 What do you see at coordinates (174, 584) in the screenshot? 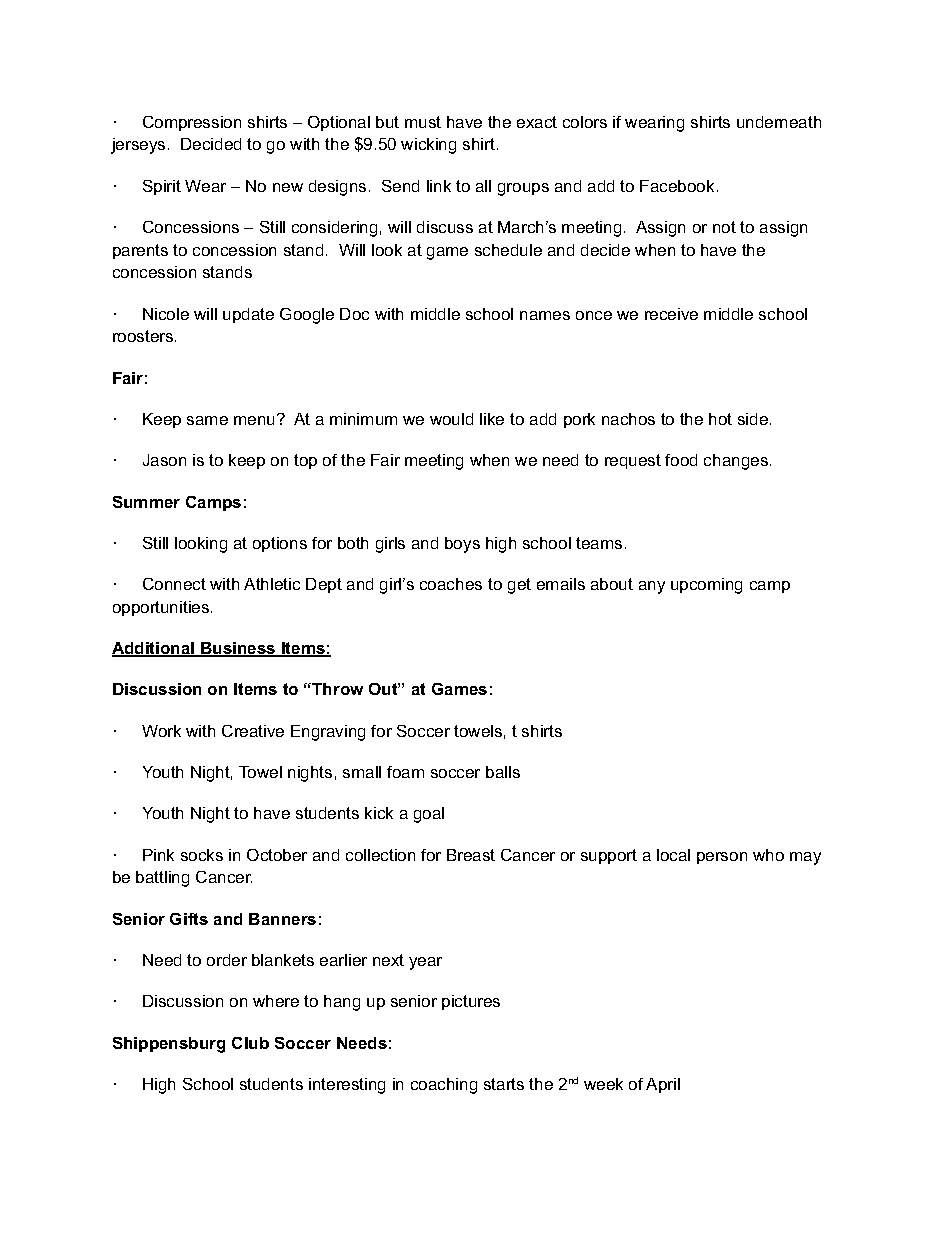
I see `Connect` at bounding box center [174, 584].
